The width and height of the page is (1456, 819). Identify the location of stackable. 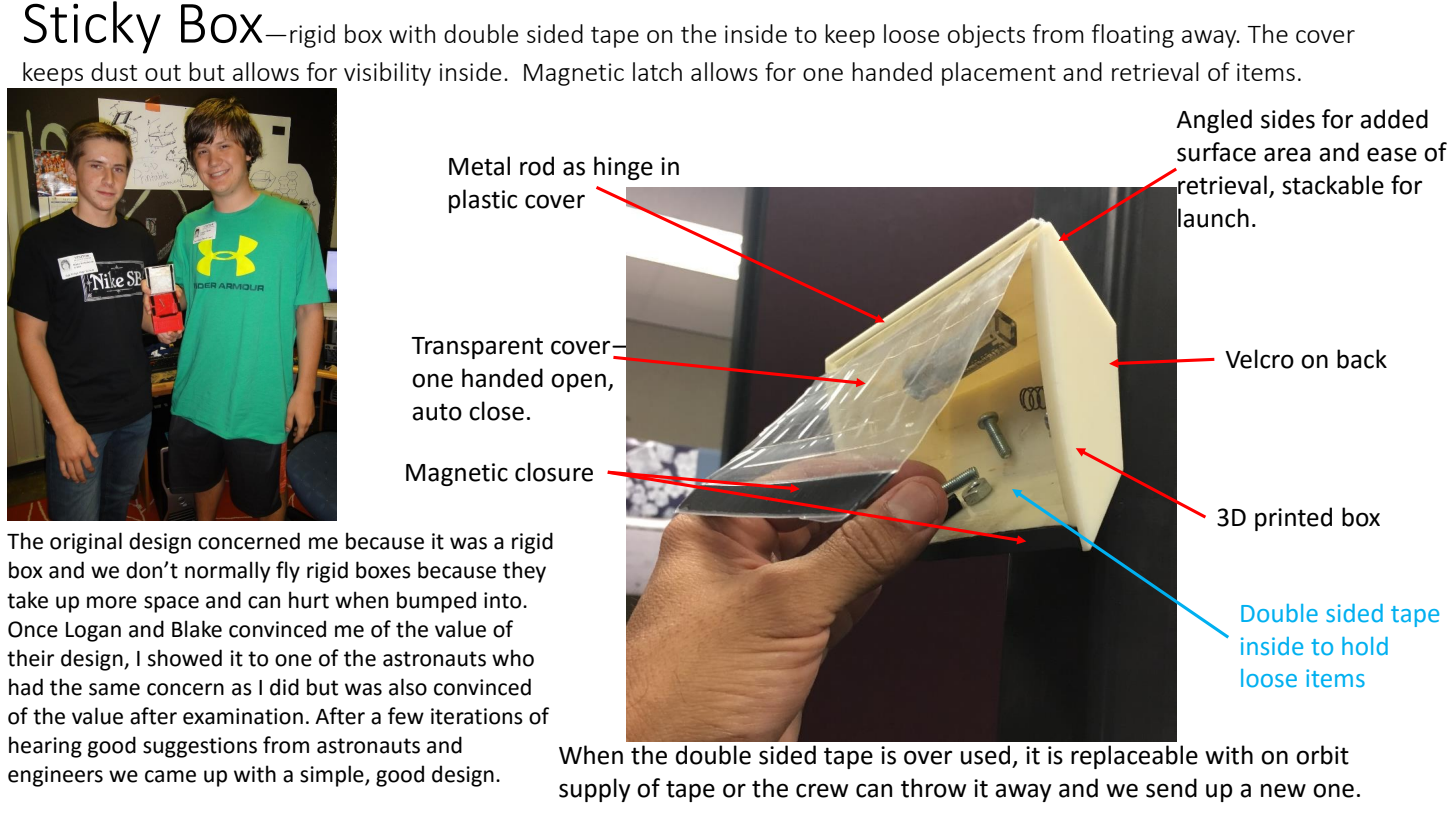
(1333, 185).
